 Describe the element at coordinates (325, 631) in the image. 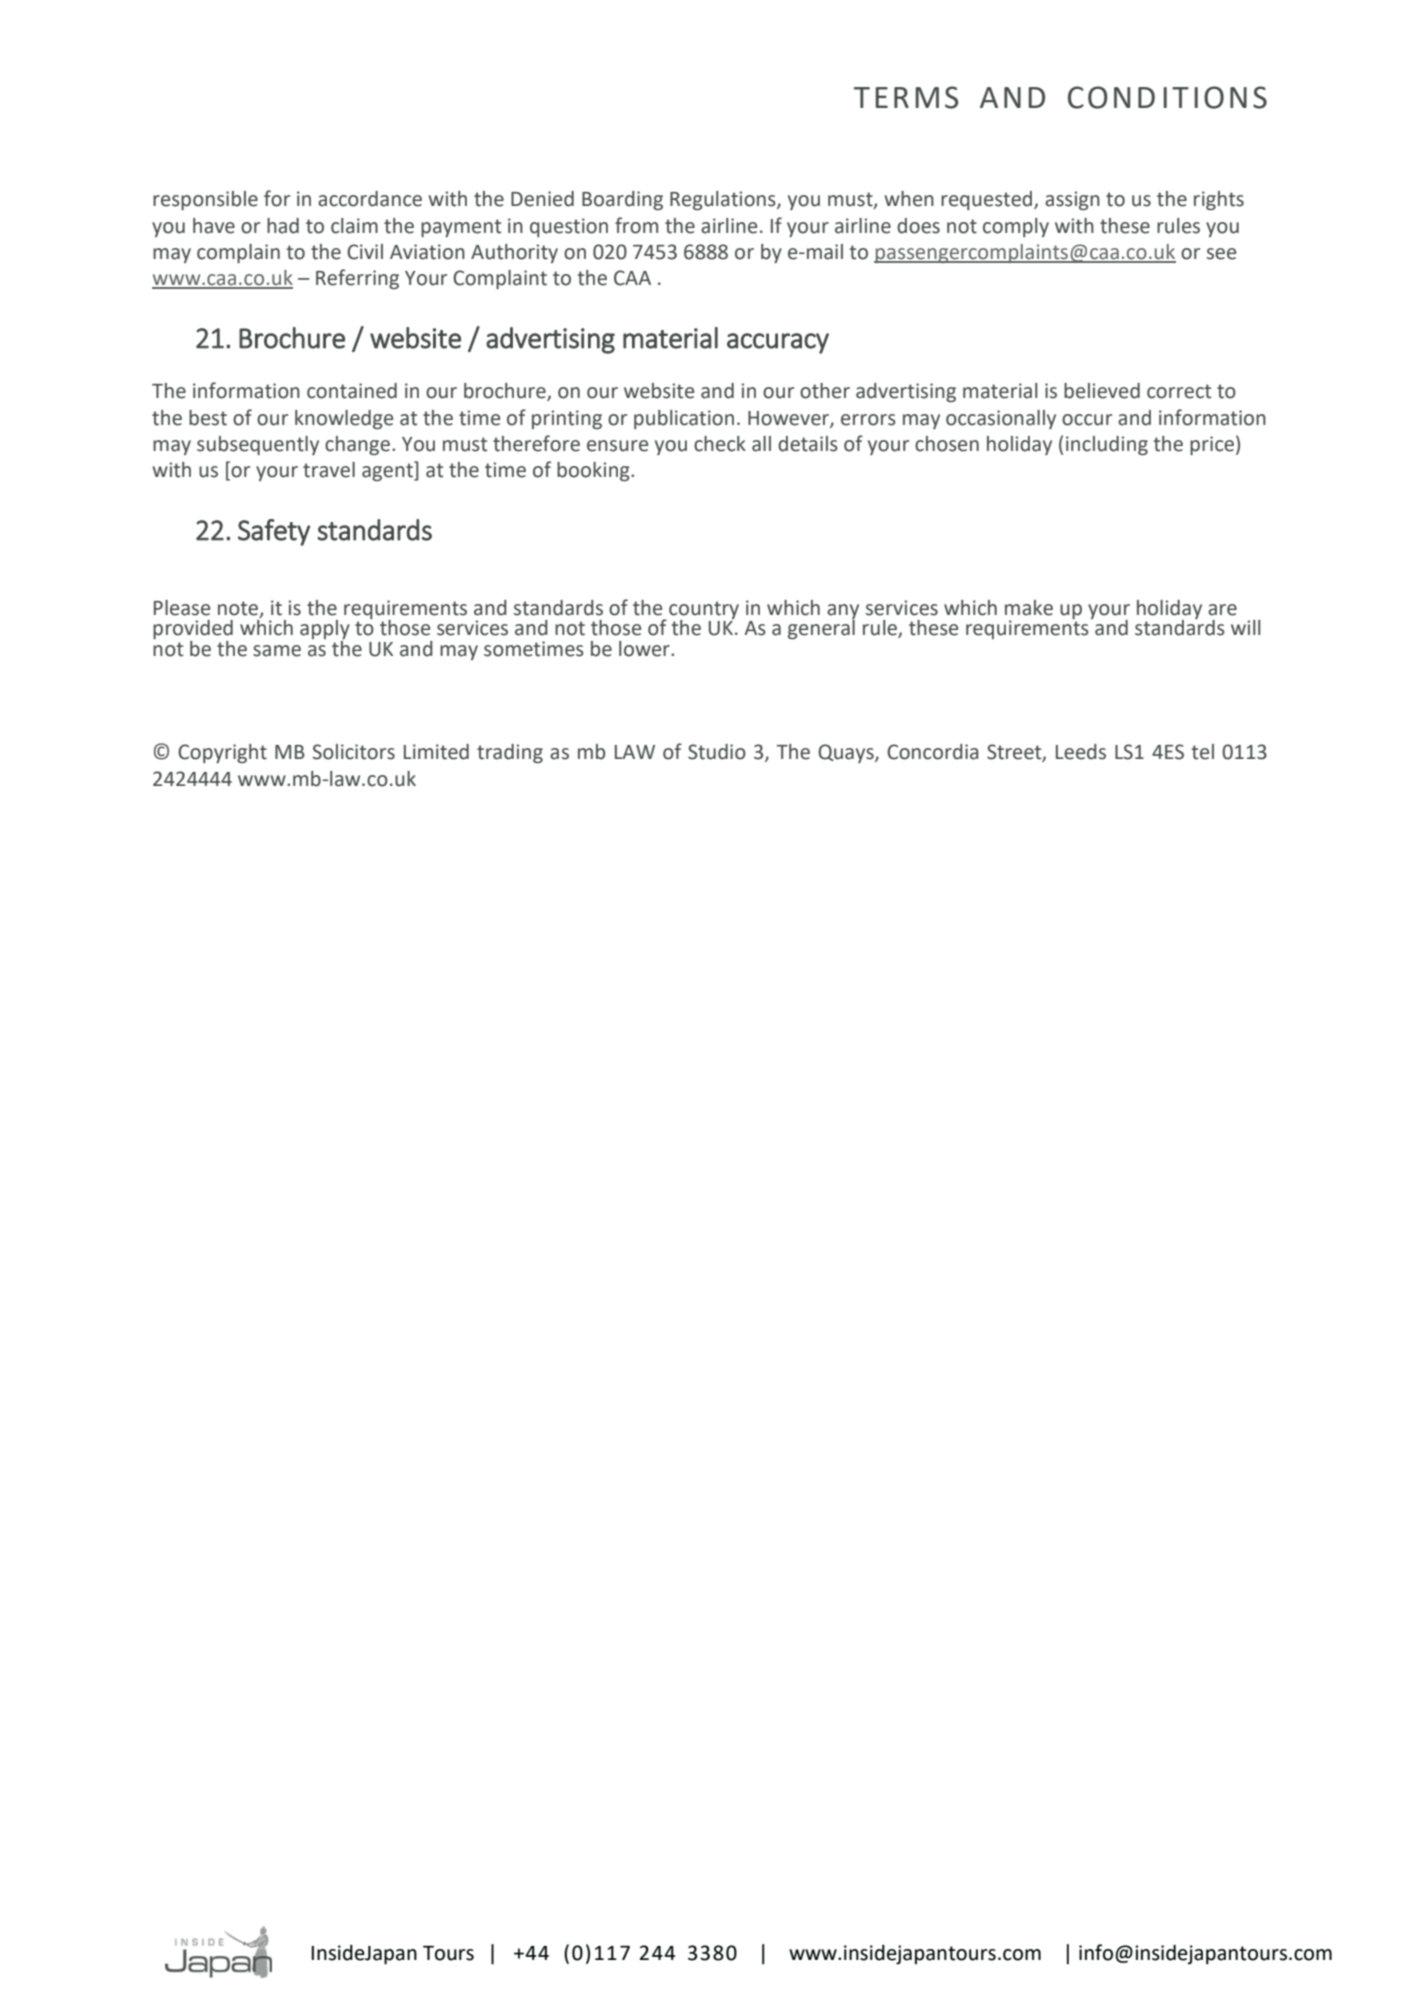

I see `apply` at that location.
